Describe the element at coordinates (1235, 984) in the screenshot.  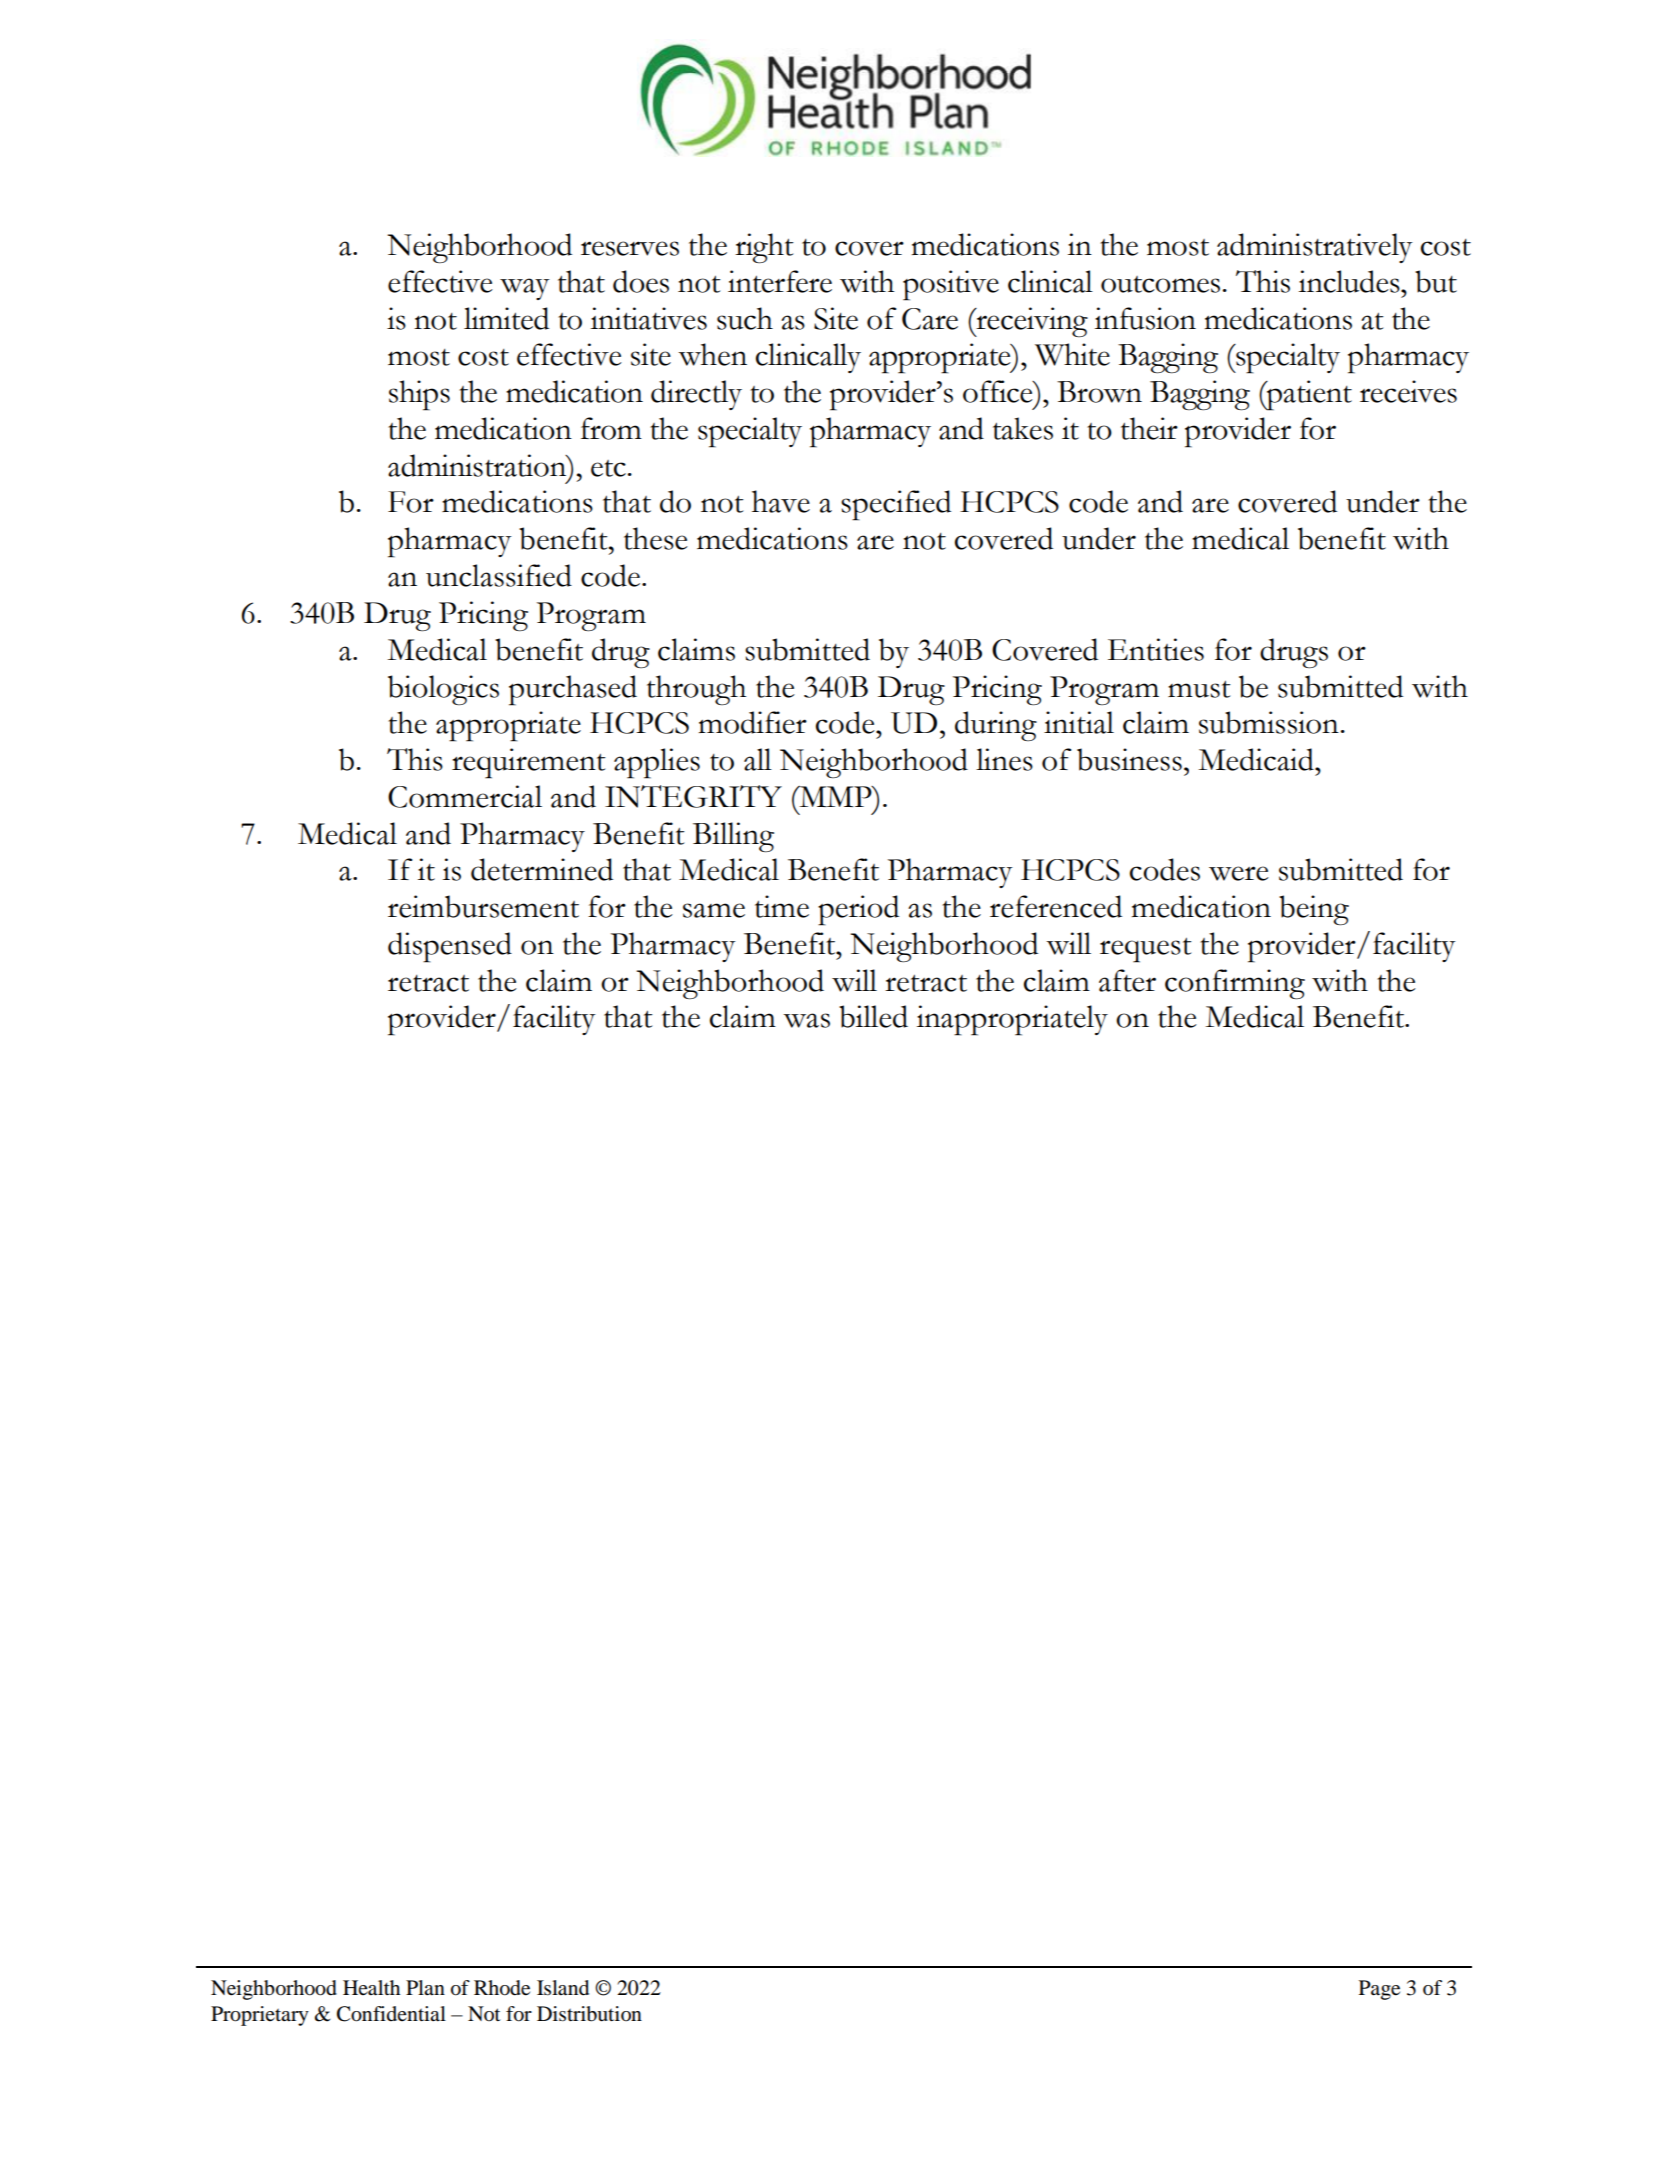
I see `confirming` at that location.
